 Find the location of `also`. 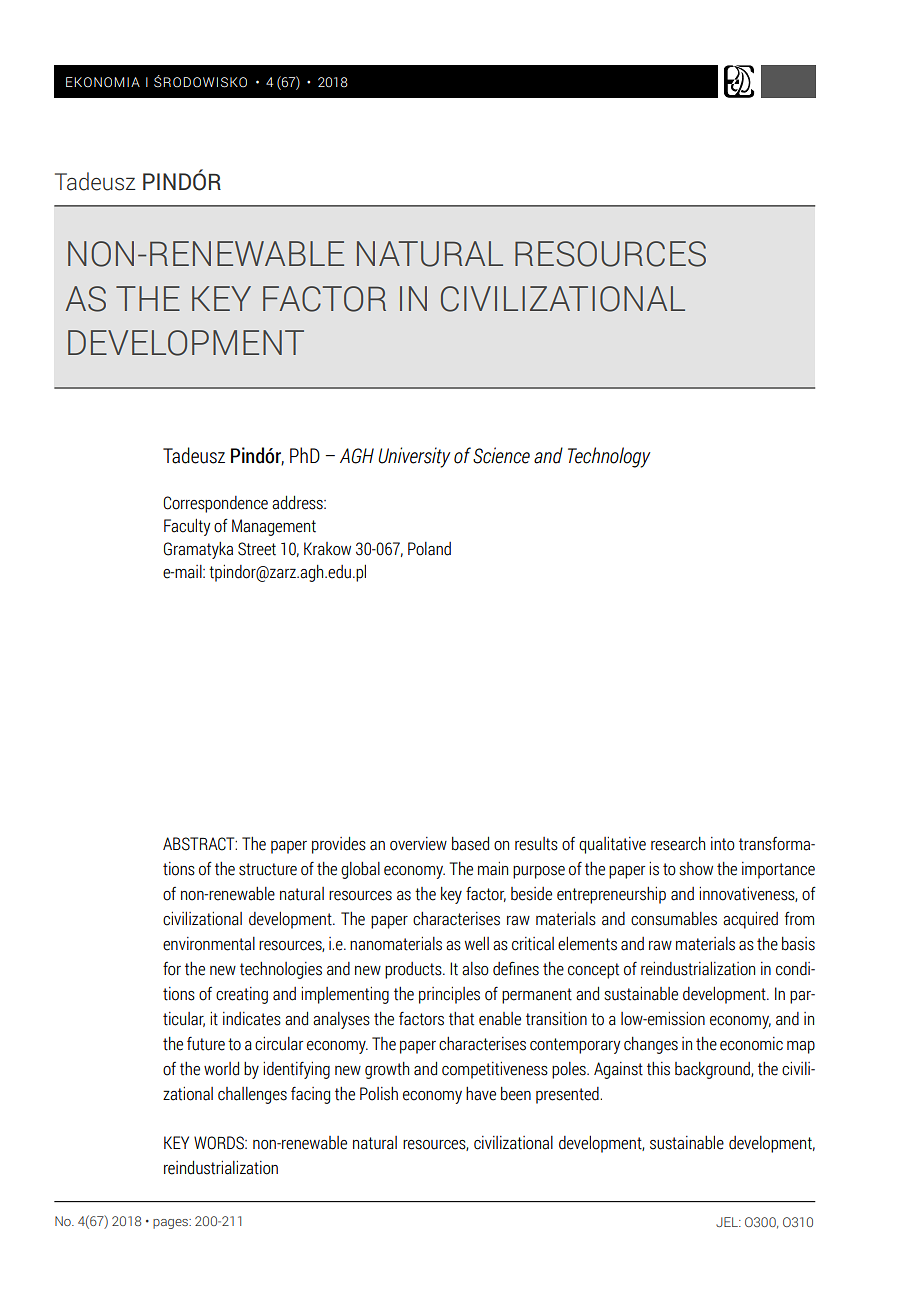

also is located at coordinates (475, 969).
